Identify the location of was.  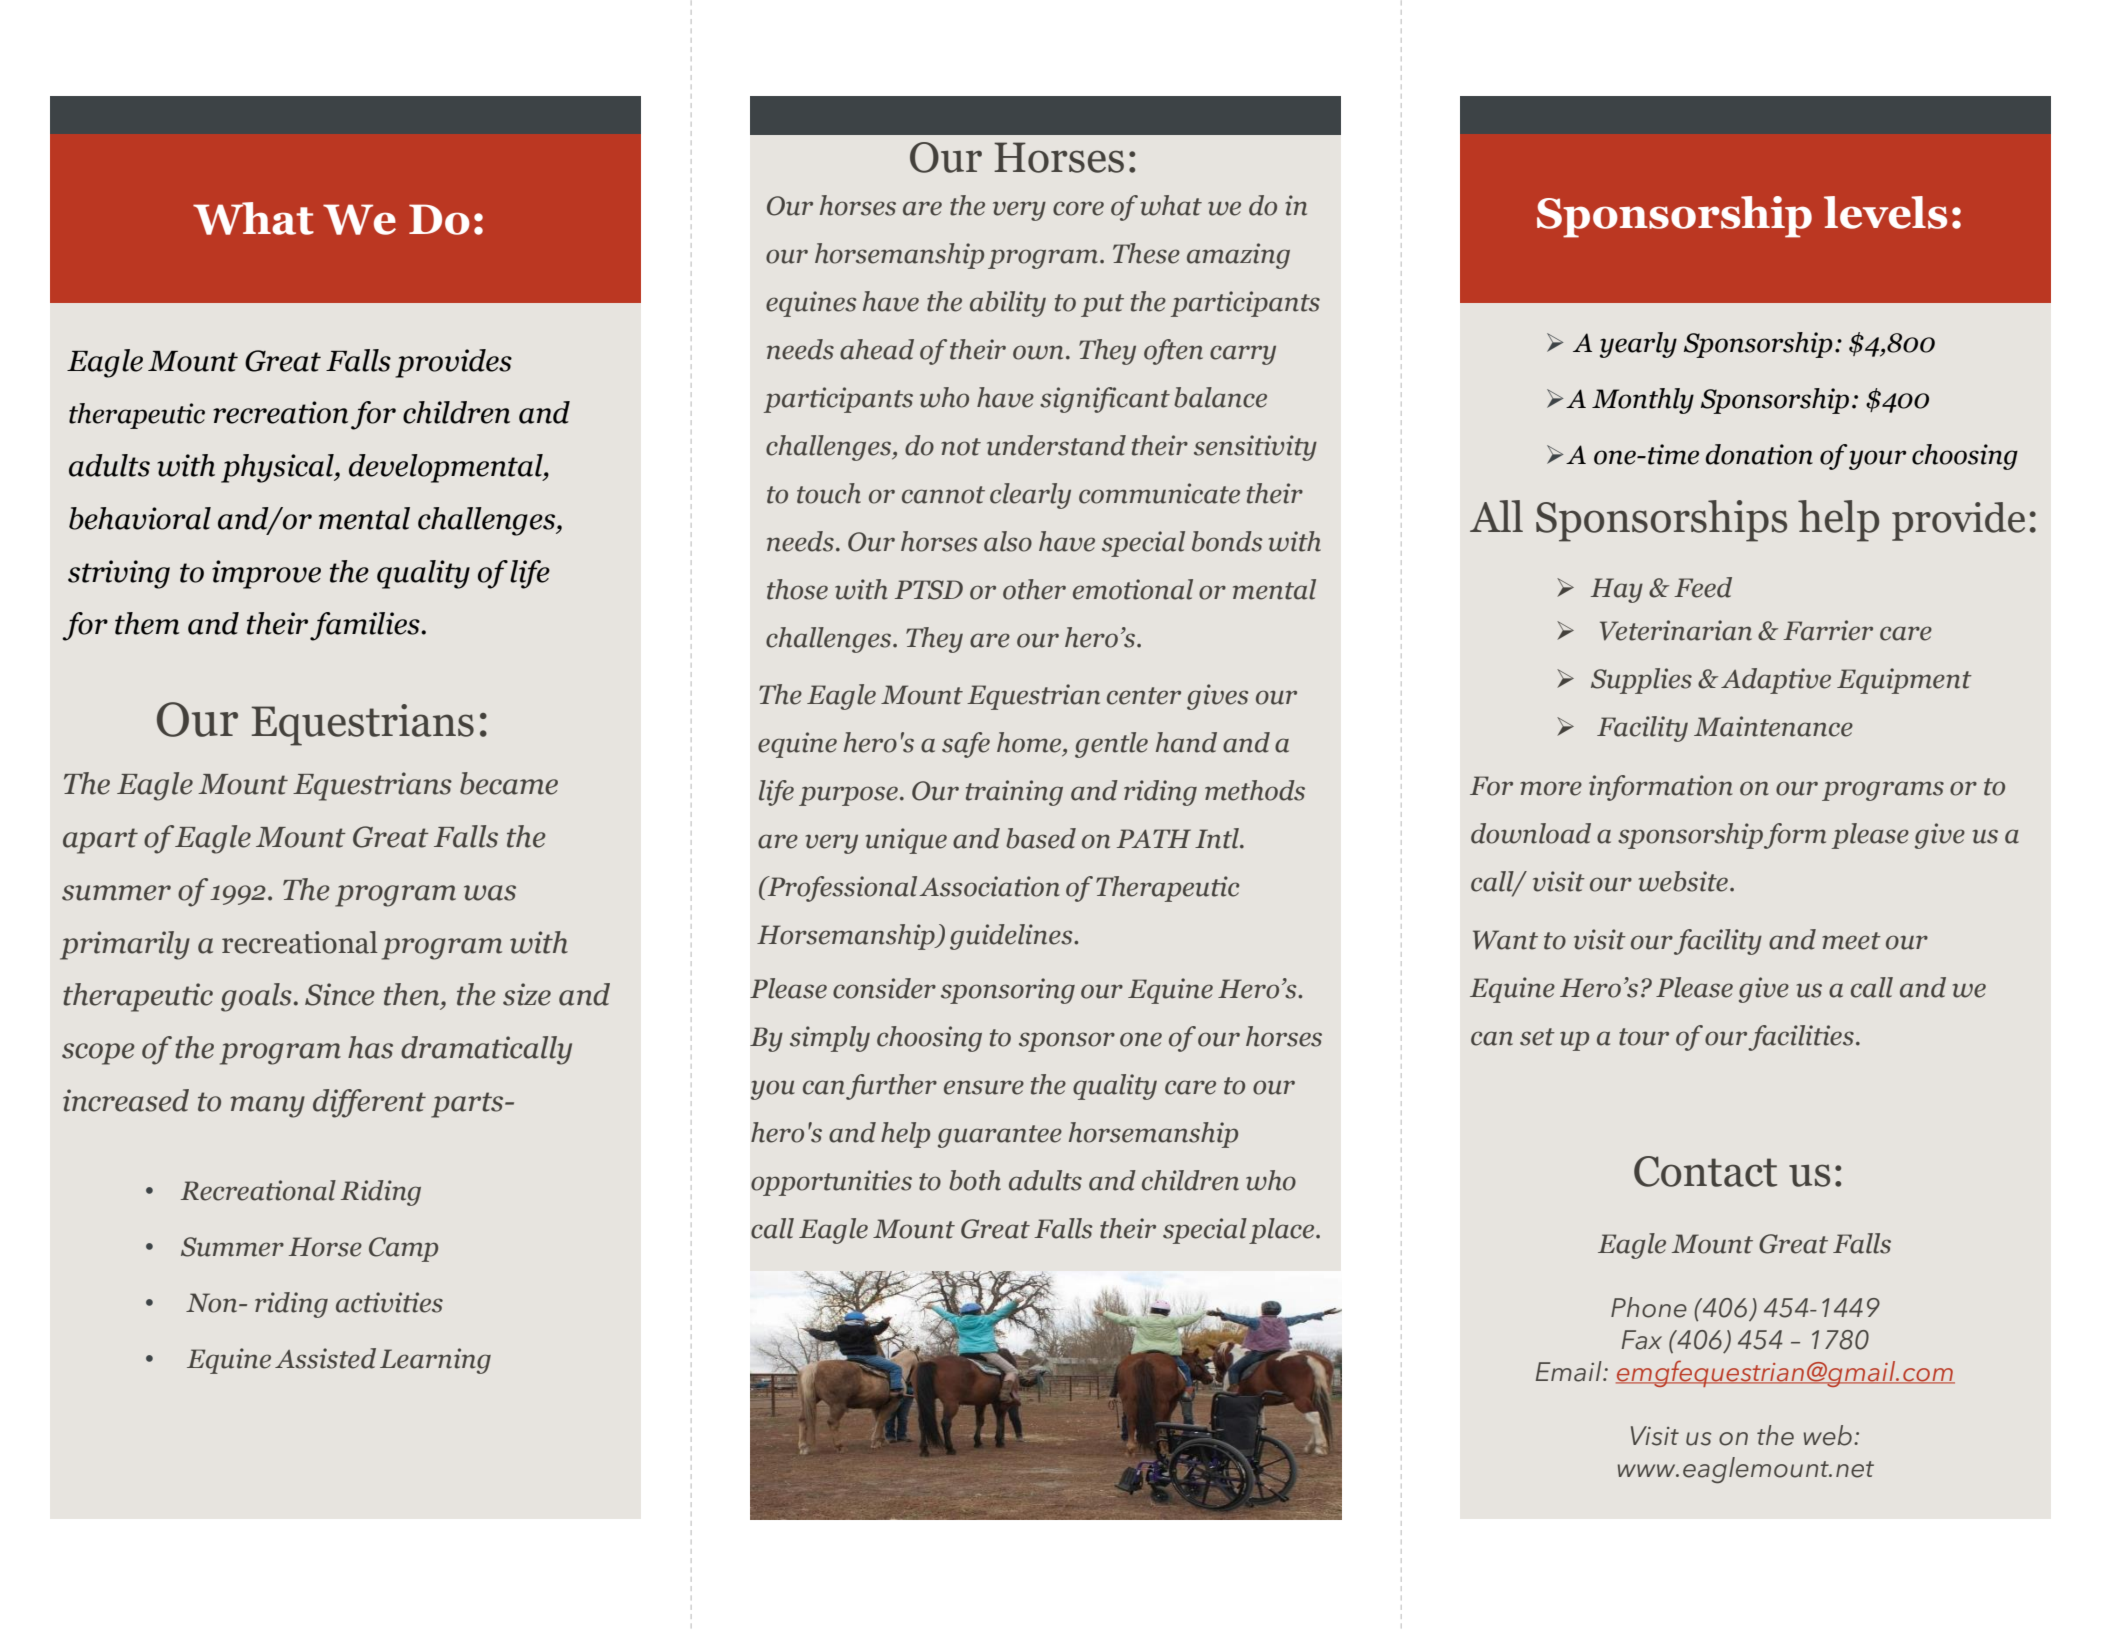
(490, 893).
